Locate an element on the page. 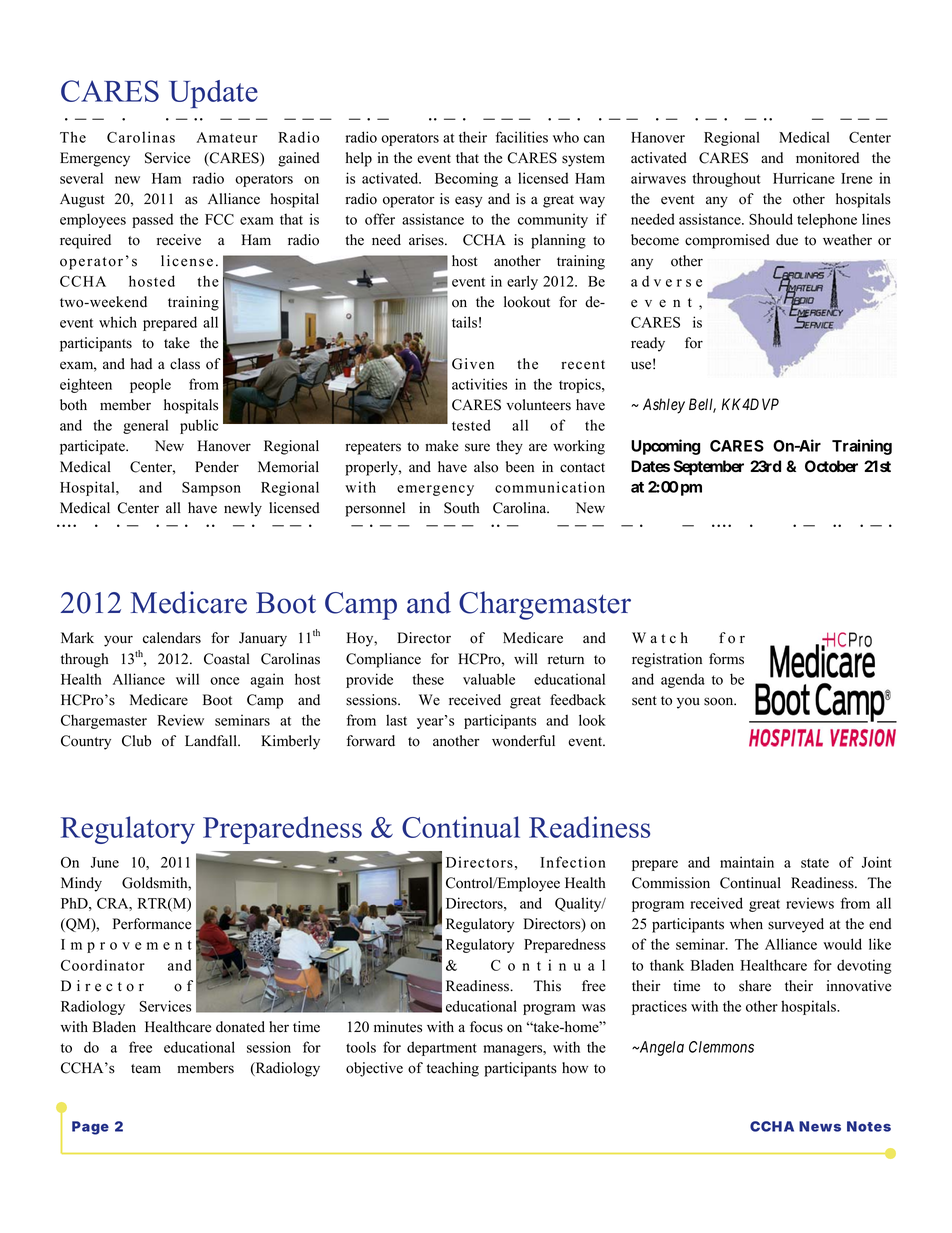  valuable is located at coordinates (489, 679).
